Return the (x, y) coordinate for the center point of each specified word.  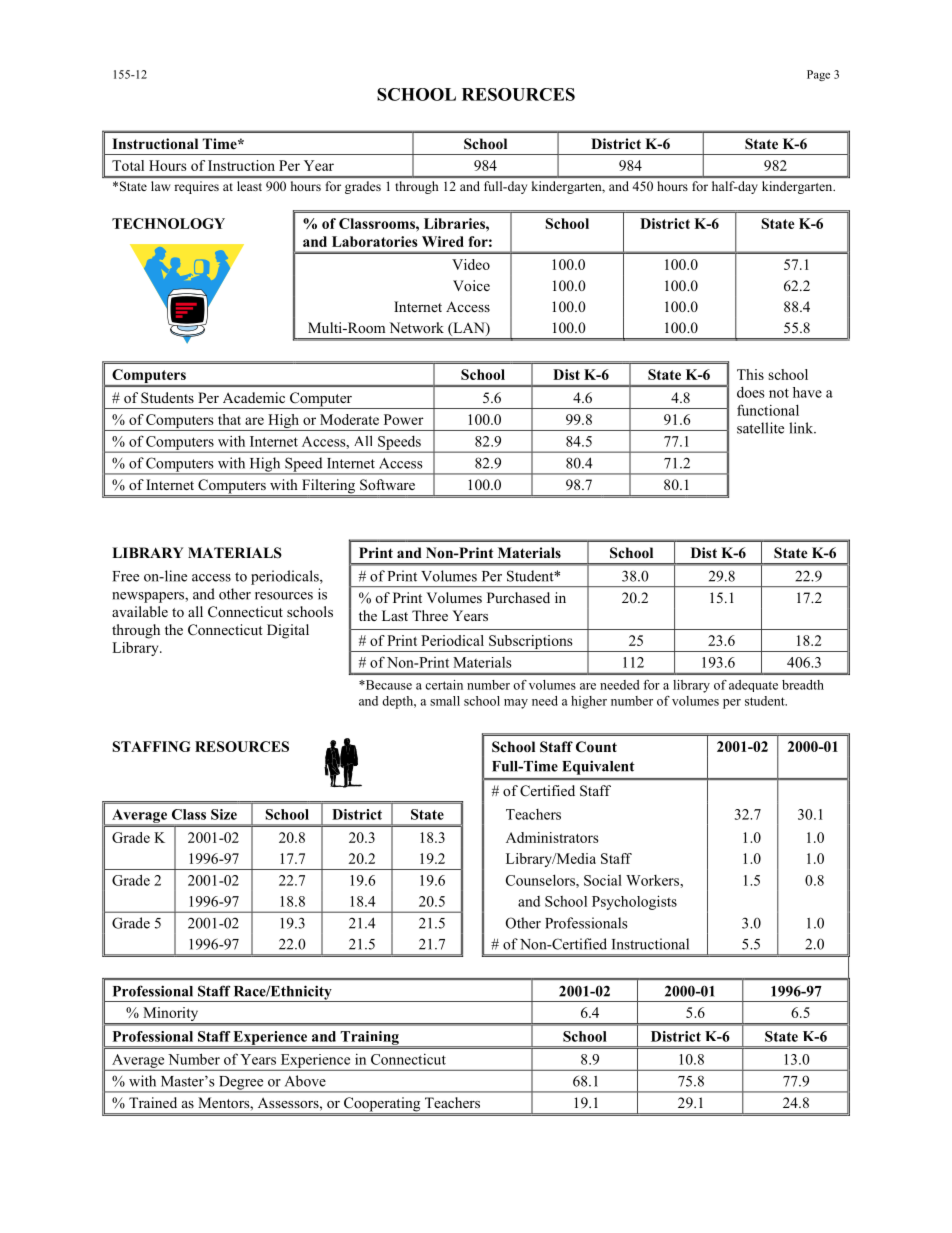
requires (197, 187)
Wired (443, 241)
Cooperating (382, 1105)
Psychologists (634, 902)
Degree (241, 1084)
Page (818, 75)
